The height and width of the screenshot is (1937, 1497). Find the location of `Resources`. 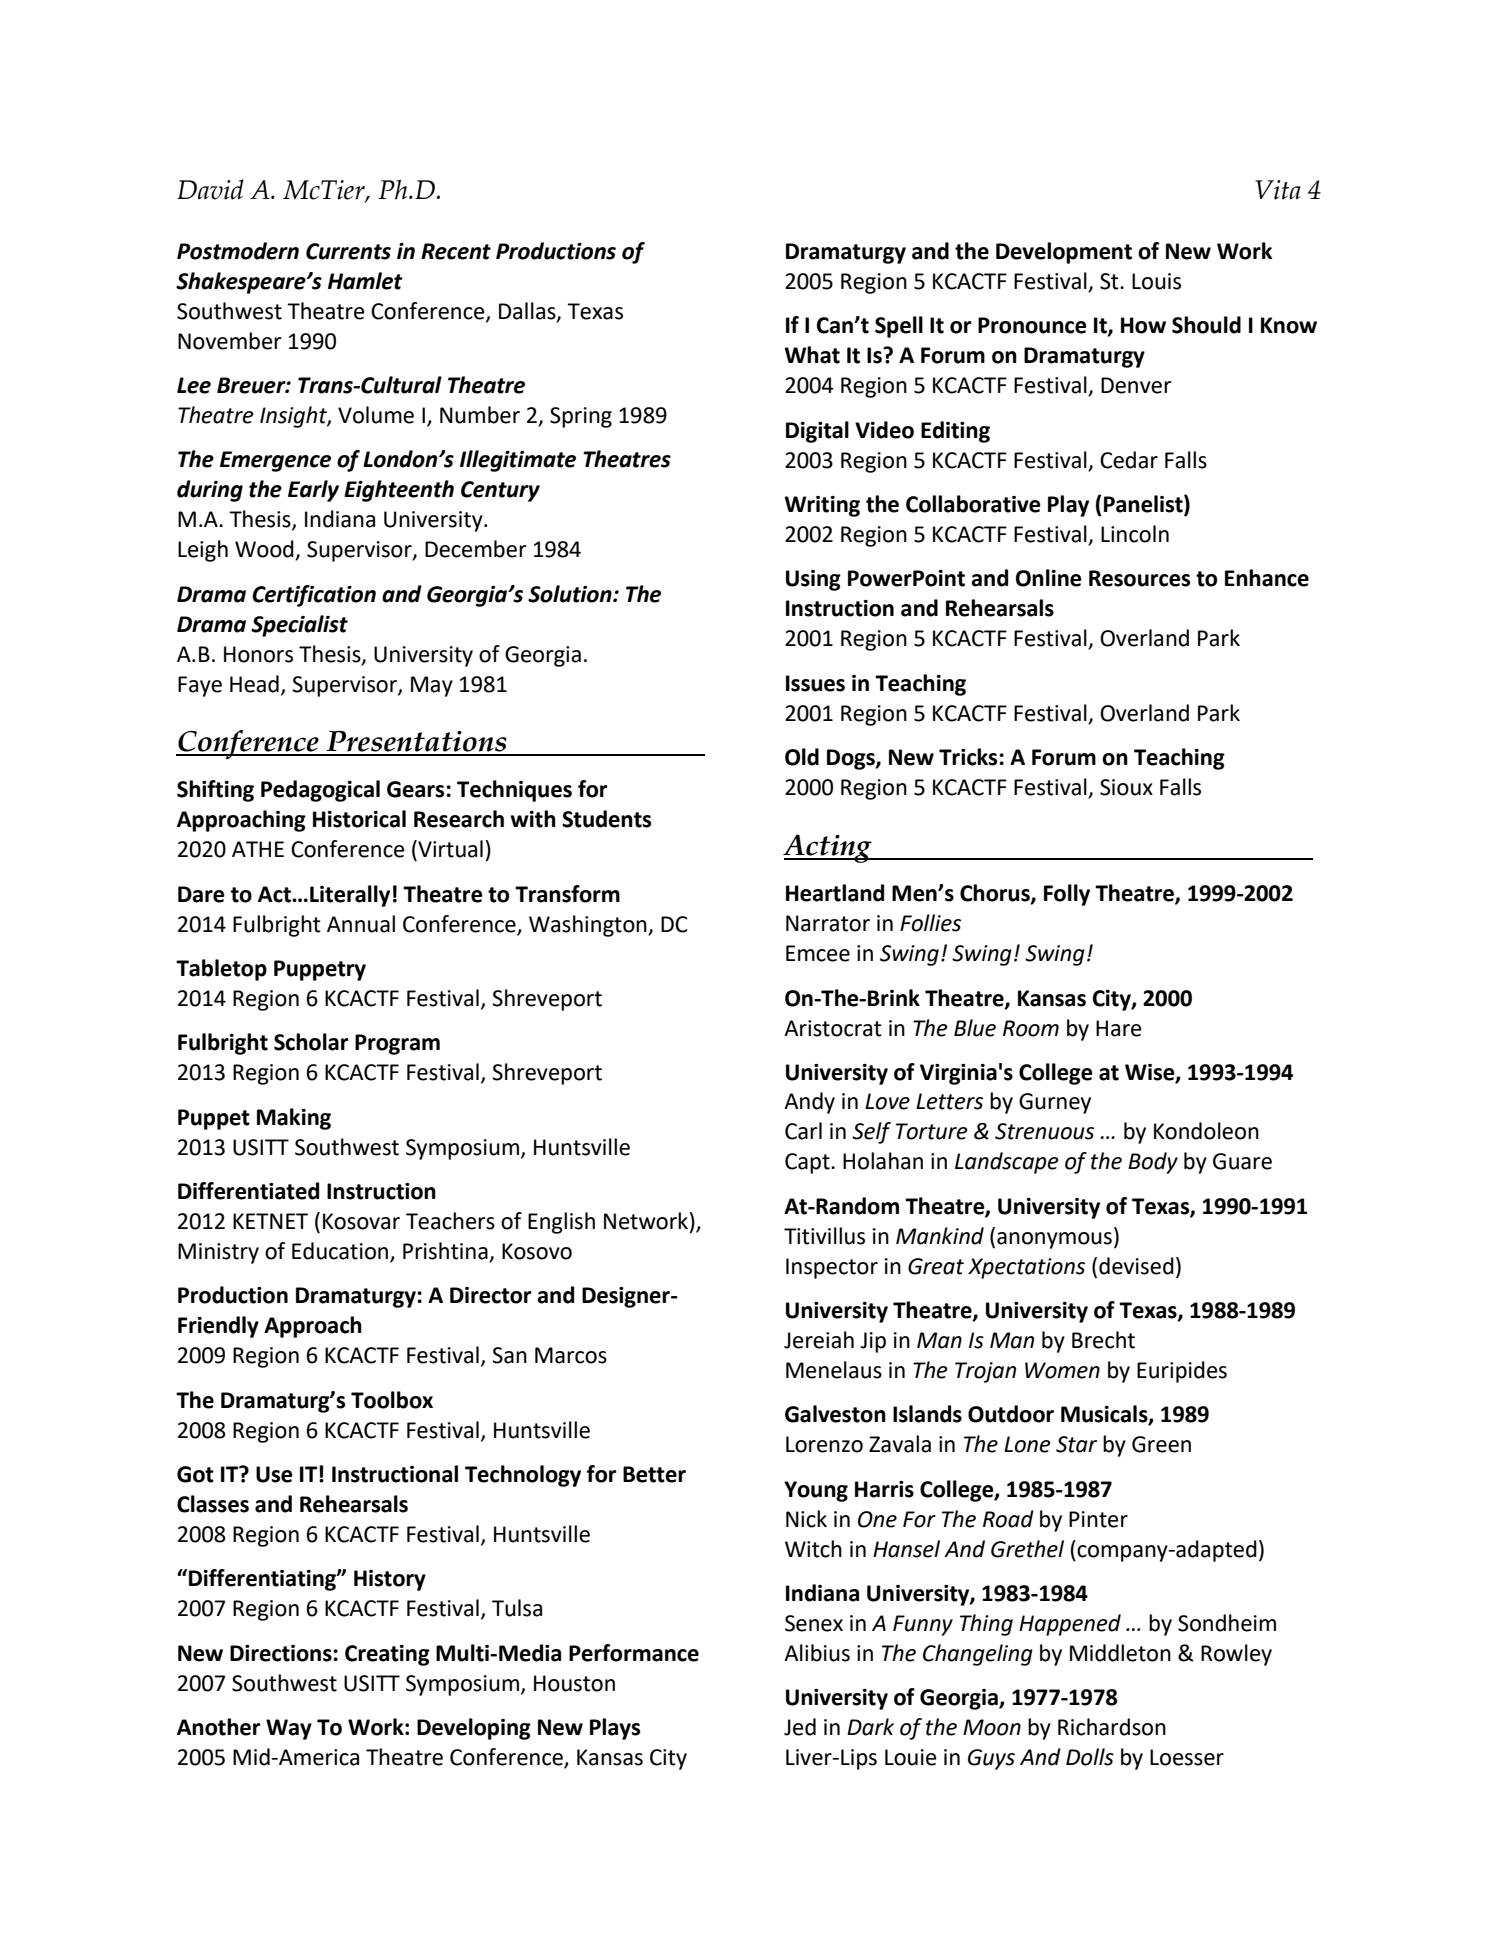

Resources is located at coordinates (1139, 578).
